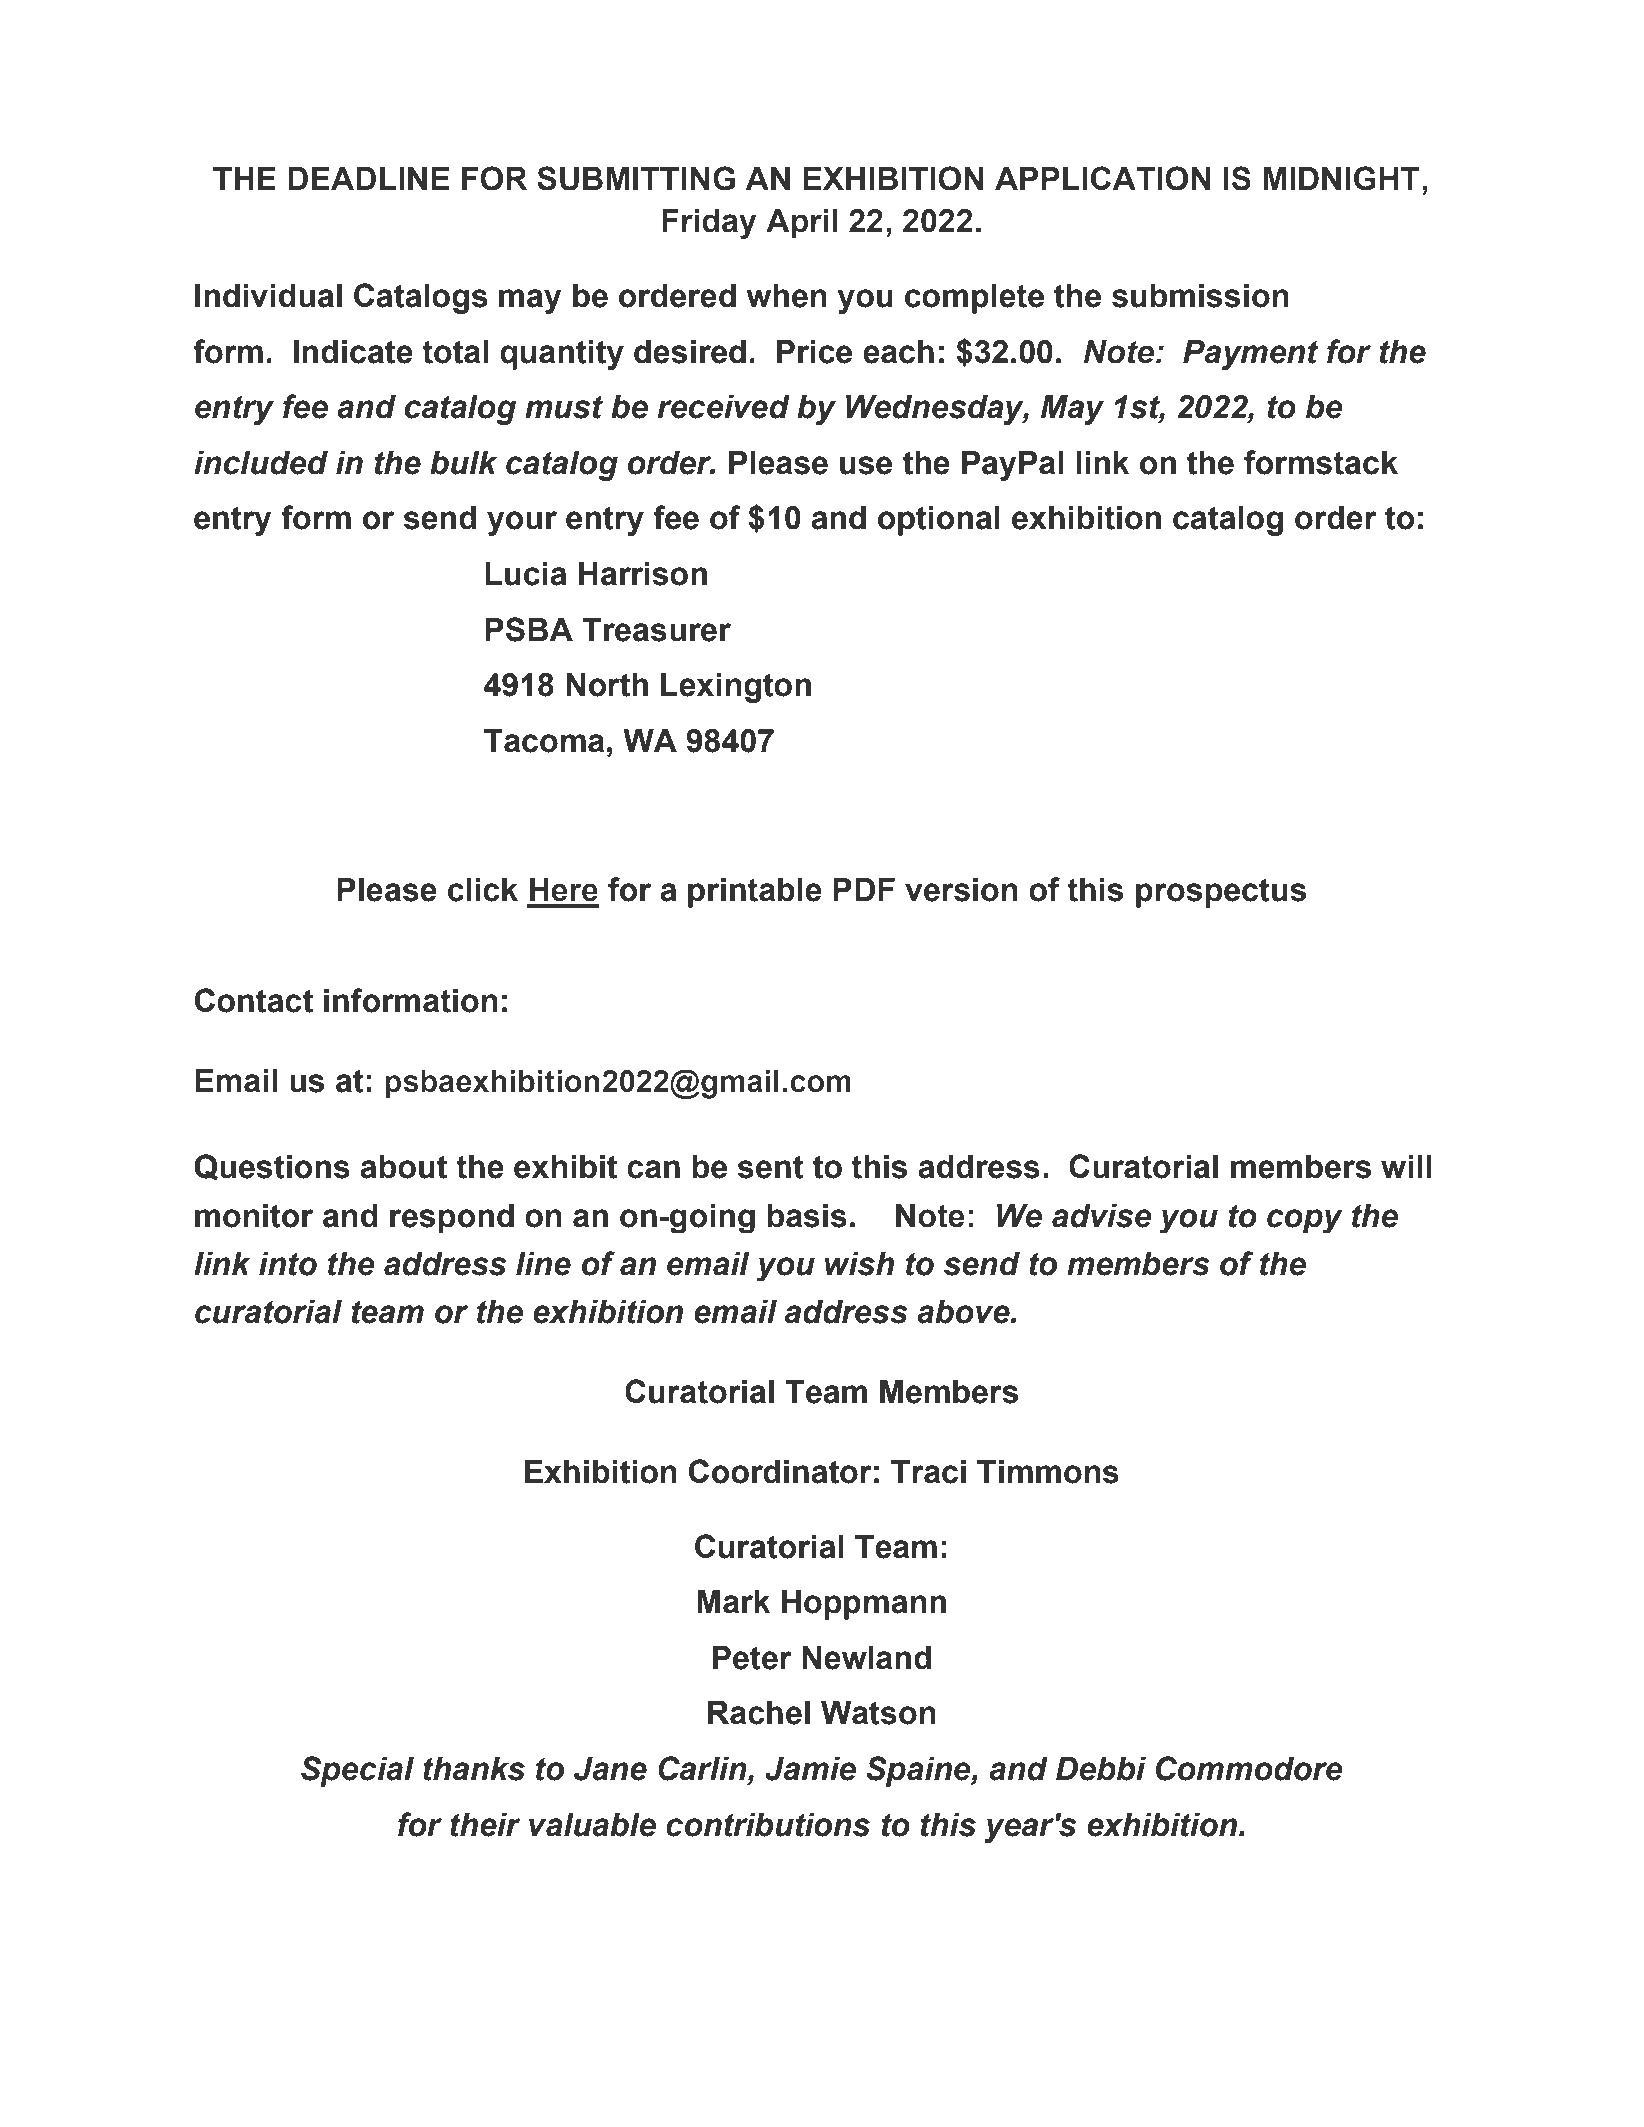 The height and width of the screenshot is (2127, 1644). Describe the element at coordinates (288, 1264) in the screenshot. I see `into` at that location.
